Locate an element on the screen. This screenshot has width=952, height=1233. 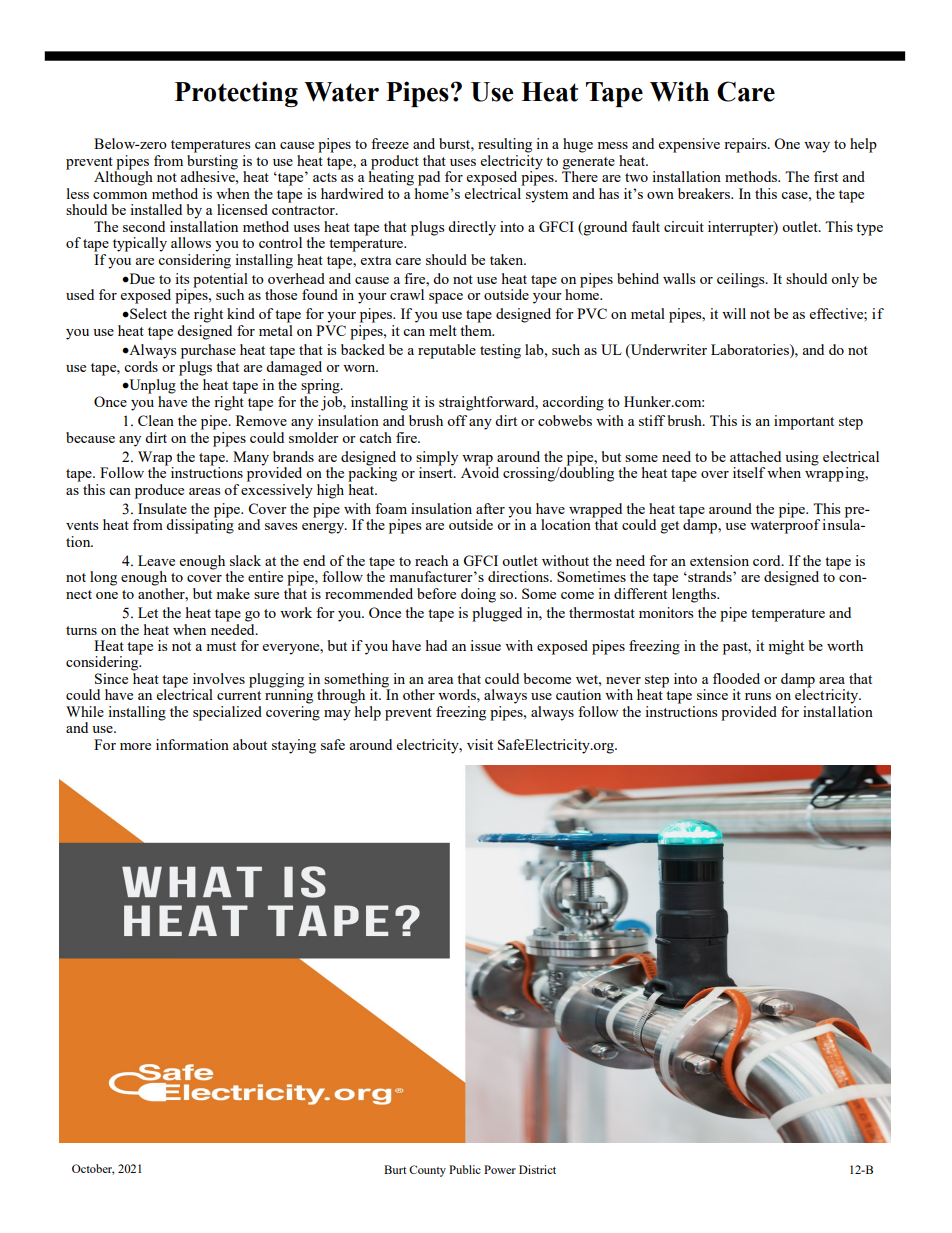
might is located at coordinates (786, 647).
